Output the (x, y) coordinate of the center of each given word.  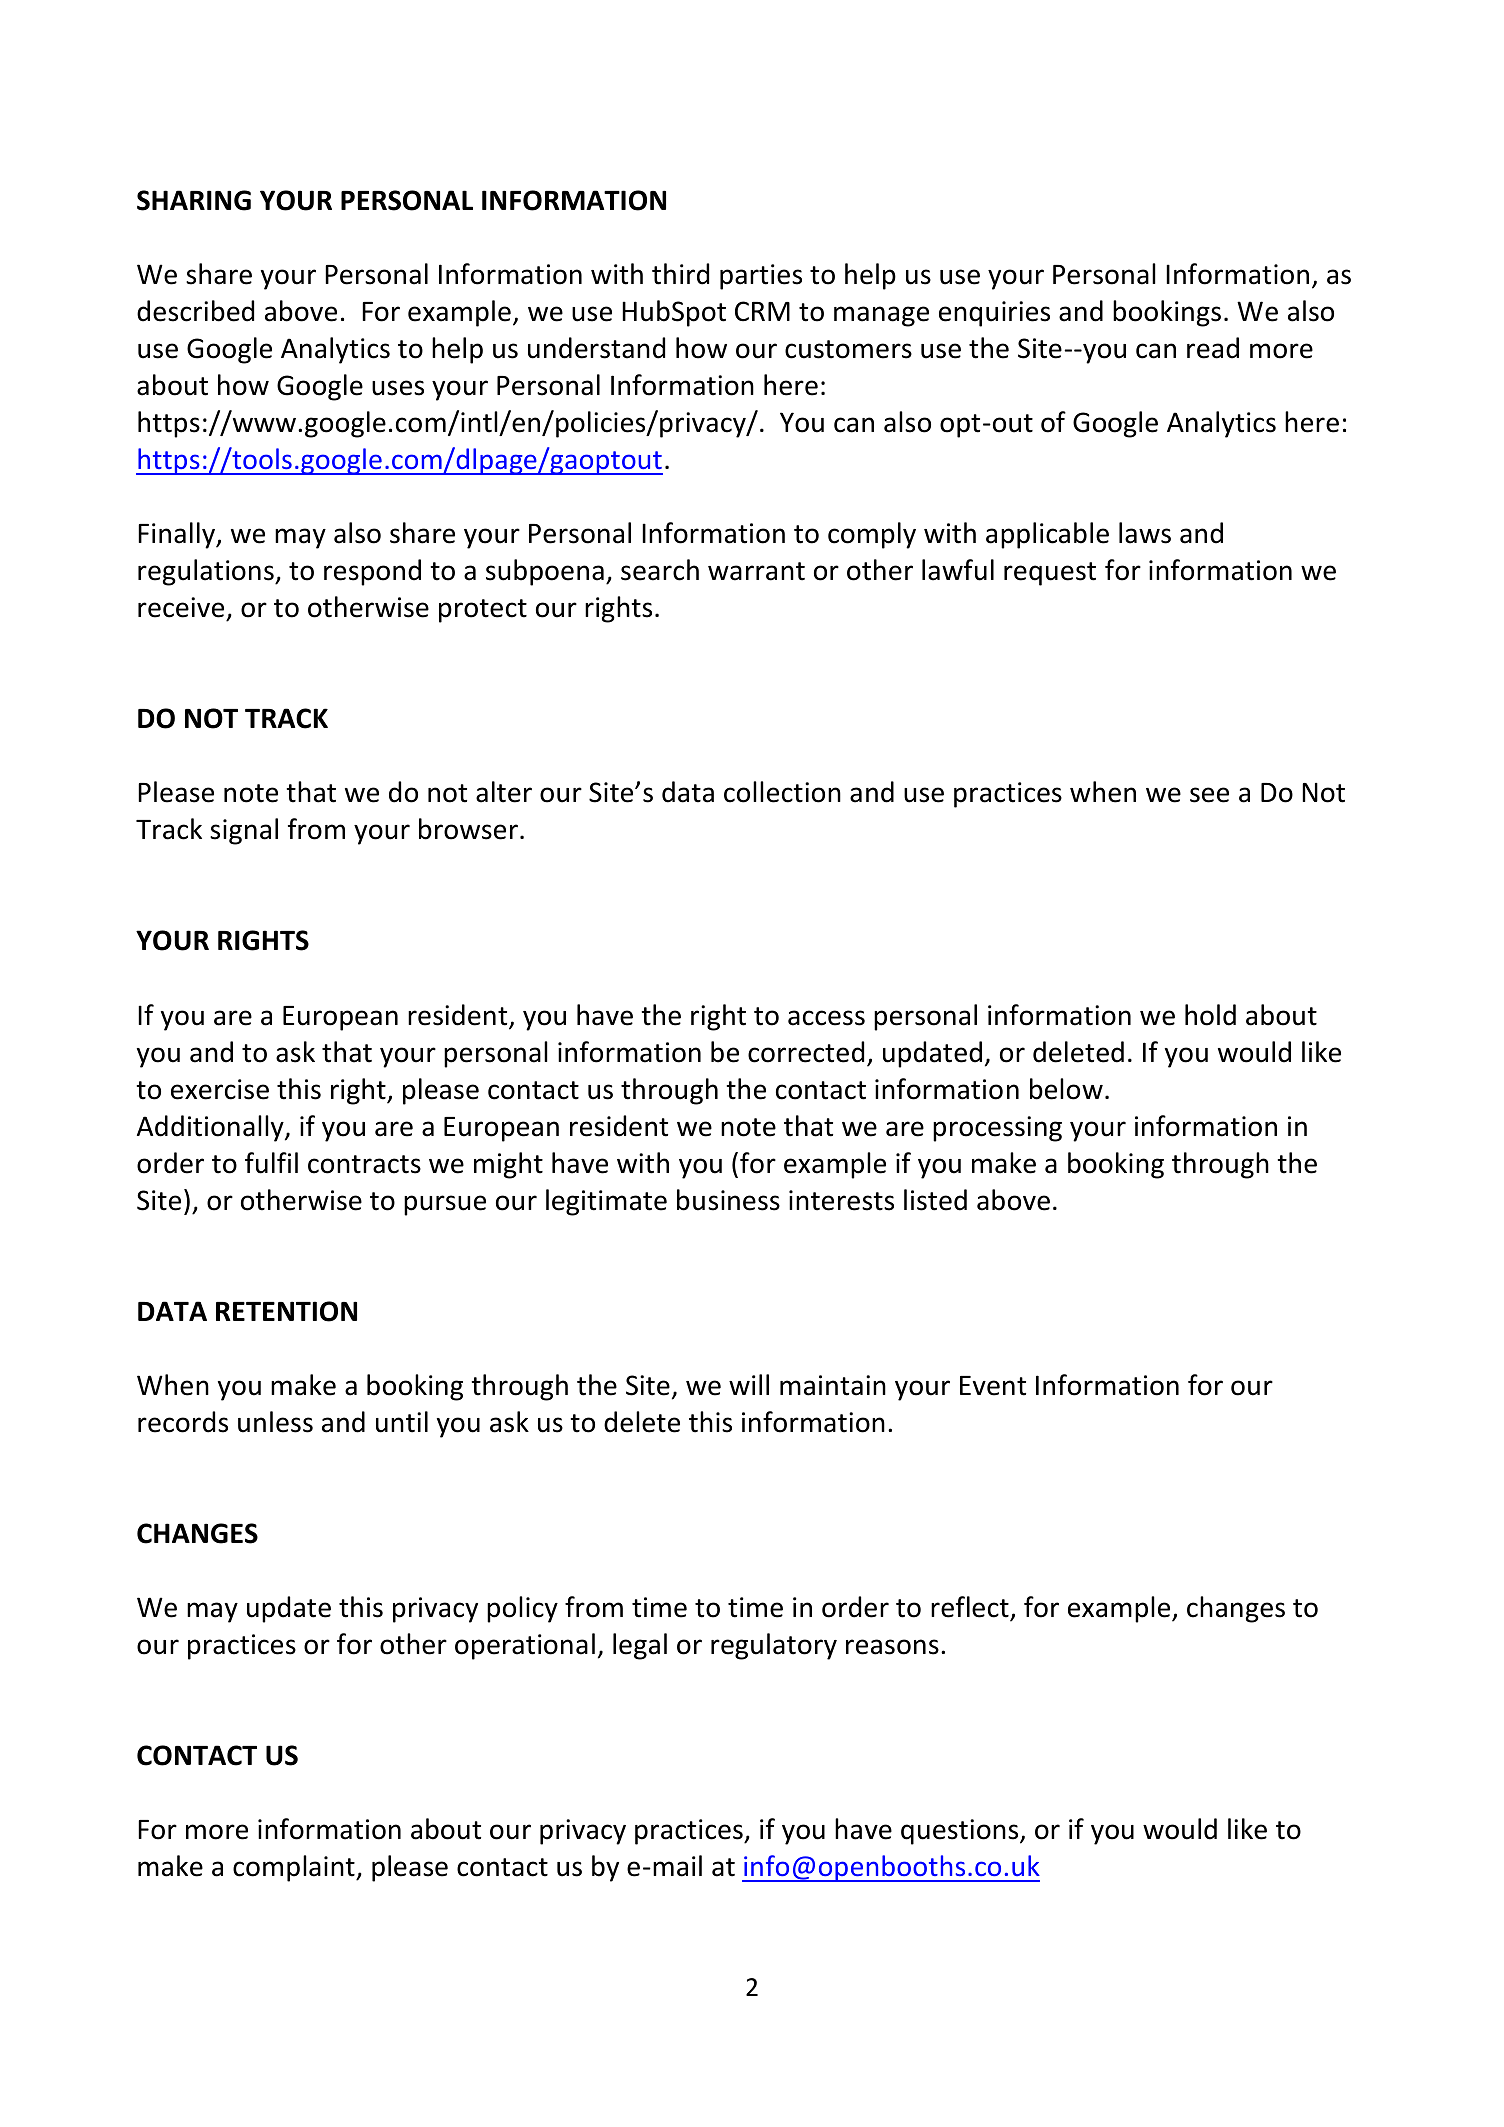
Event (993, 1386)
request (1050, 574)
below (1066, 1089)
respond (372, 572)
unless (275, 1422)
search (660, 570)
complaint (295, 1868)
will (749, 1384)
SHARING (194, 200)
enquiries (994, 314)
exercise (220, 1089)
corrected (806, 1052)
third (680, 274)
